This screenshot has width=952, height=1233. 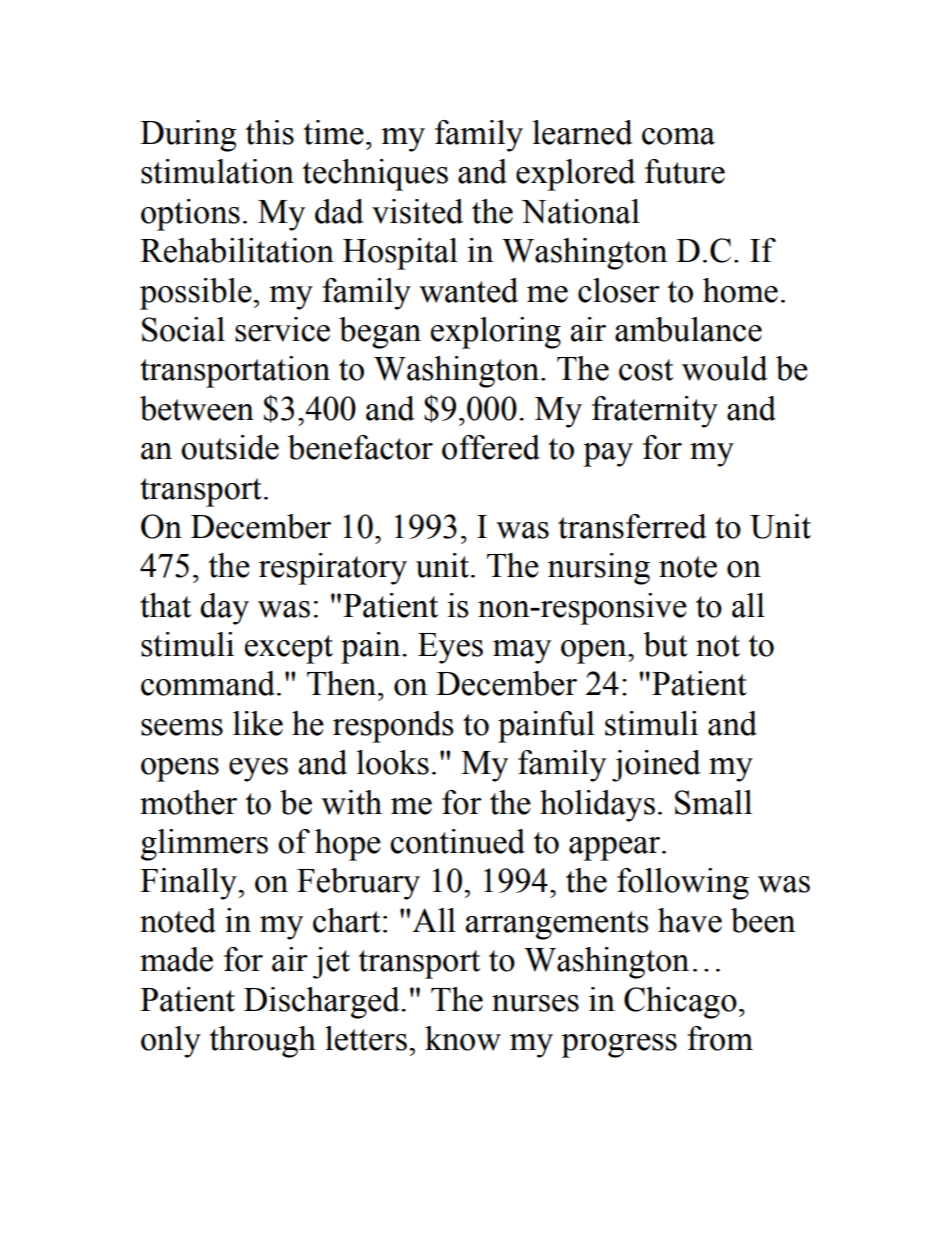 What do you see at coordinates (685, 171) in the screenshot?
I see `future` at bounding box center [685, 171].
